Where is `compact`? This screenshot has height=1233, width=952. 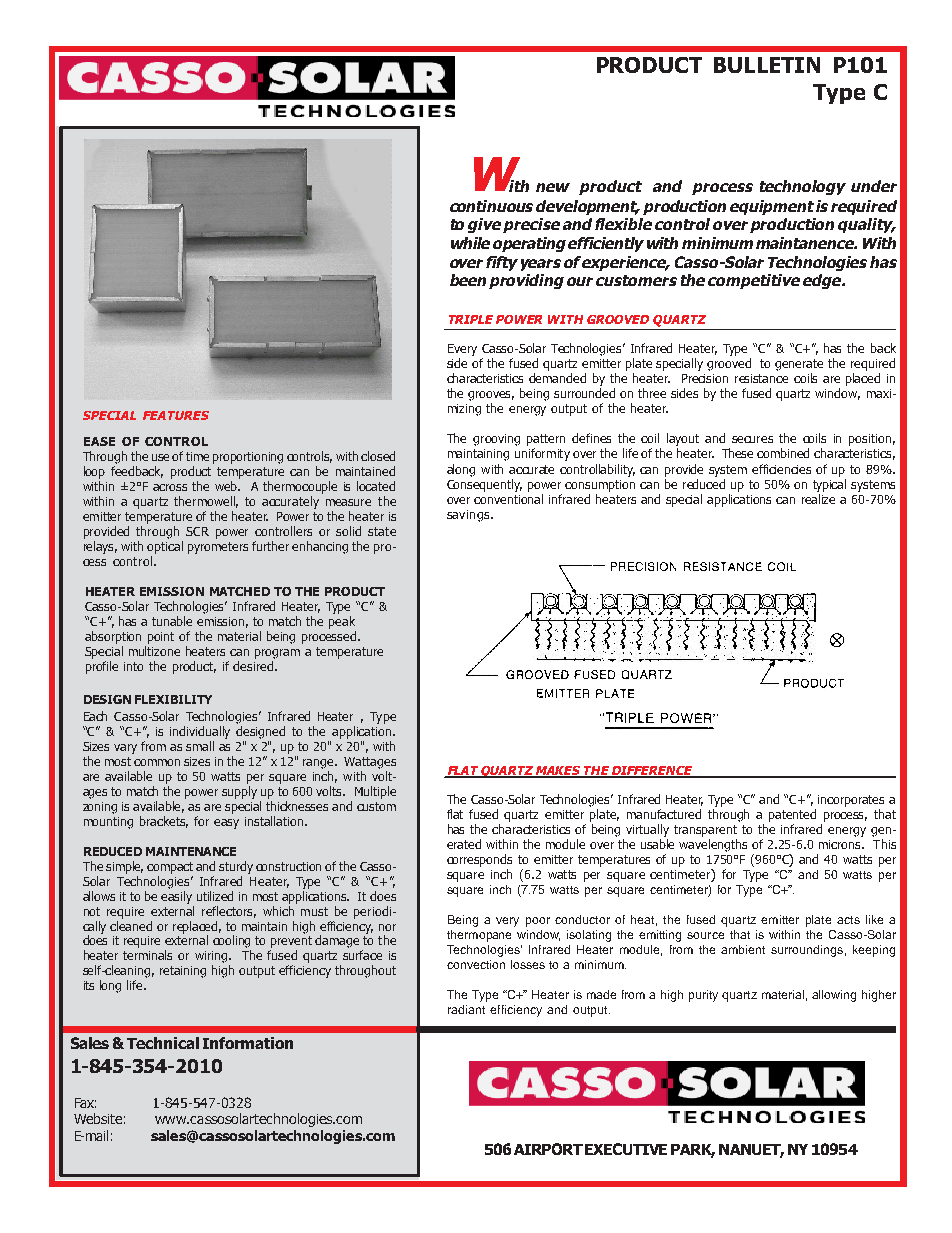
compact is located at coordinates (170, 868).
